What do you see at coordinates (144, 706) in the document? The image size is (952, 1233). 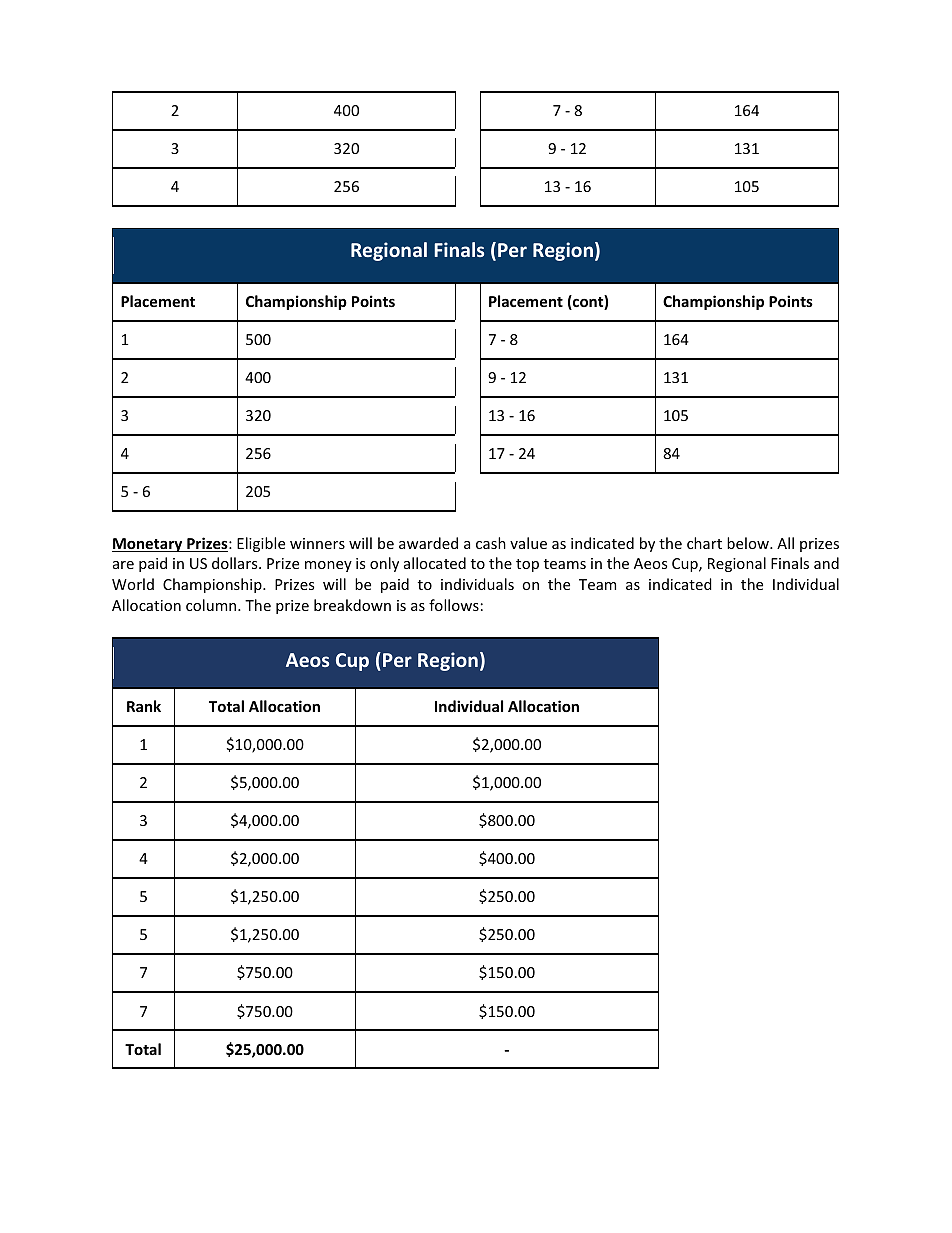 I see `Rank` at bounding box center [144, 706].
